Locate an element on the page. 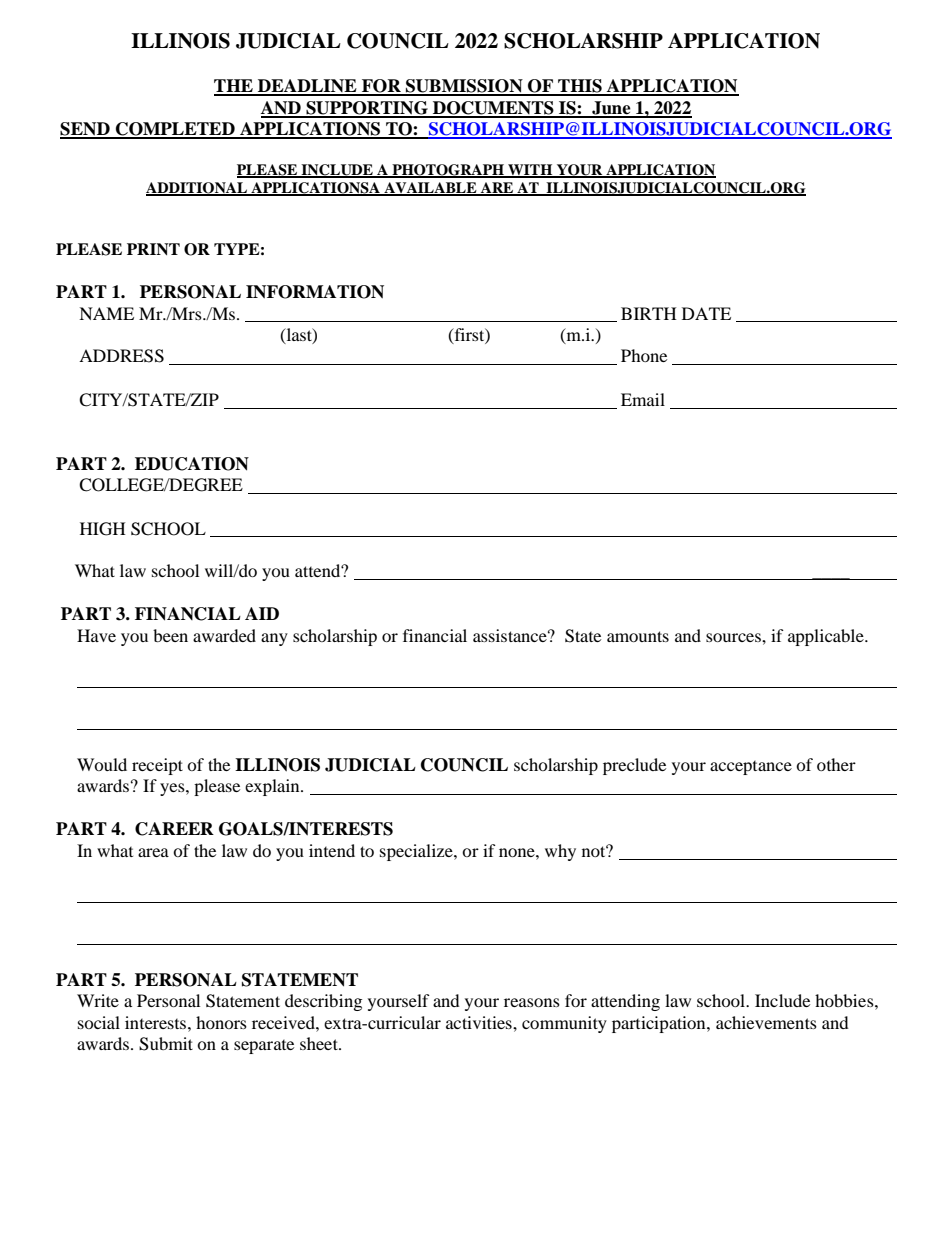 The width and height of the page is (952, 1233). amounts is located at coordinates (638, 636).
